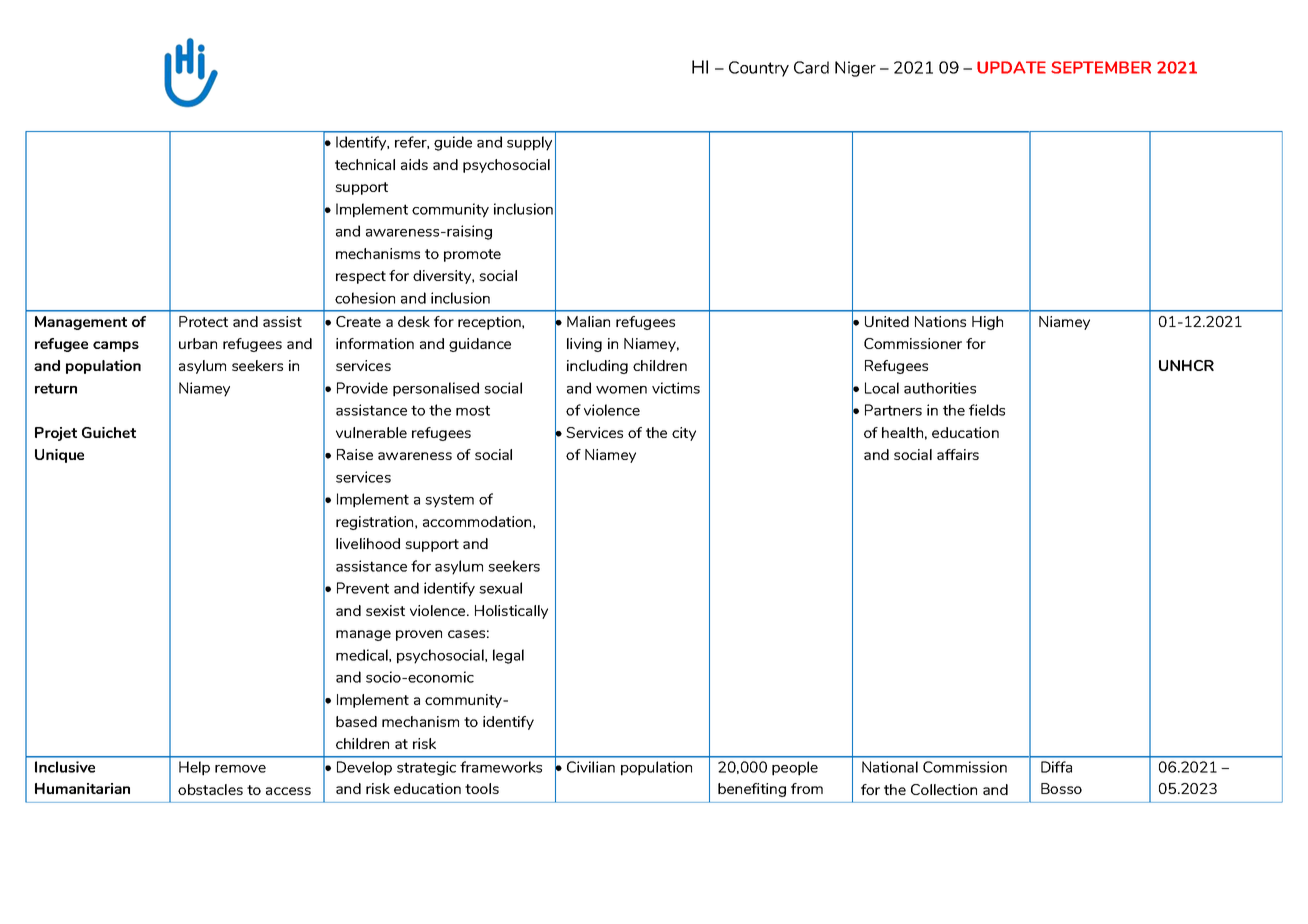  Describe the element at coordinates (365, 164) in the screenshot. I see `technical` at that location.
